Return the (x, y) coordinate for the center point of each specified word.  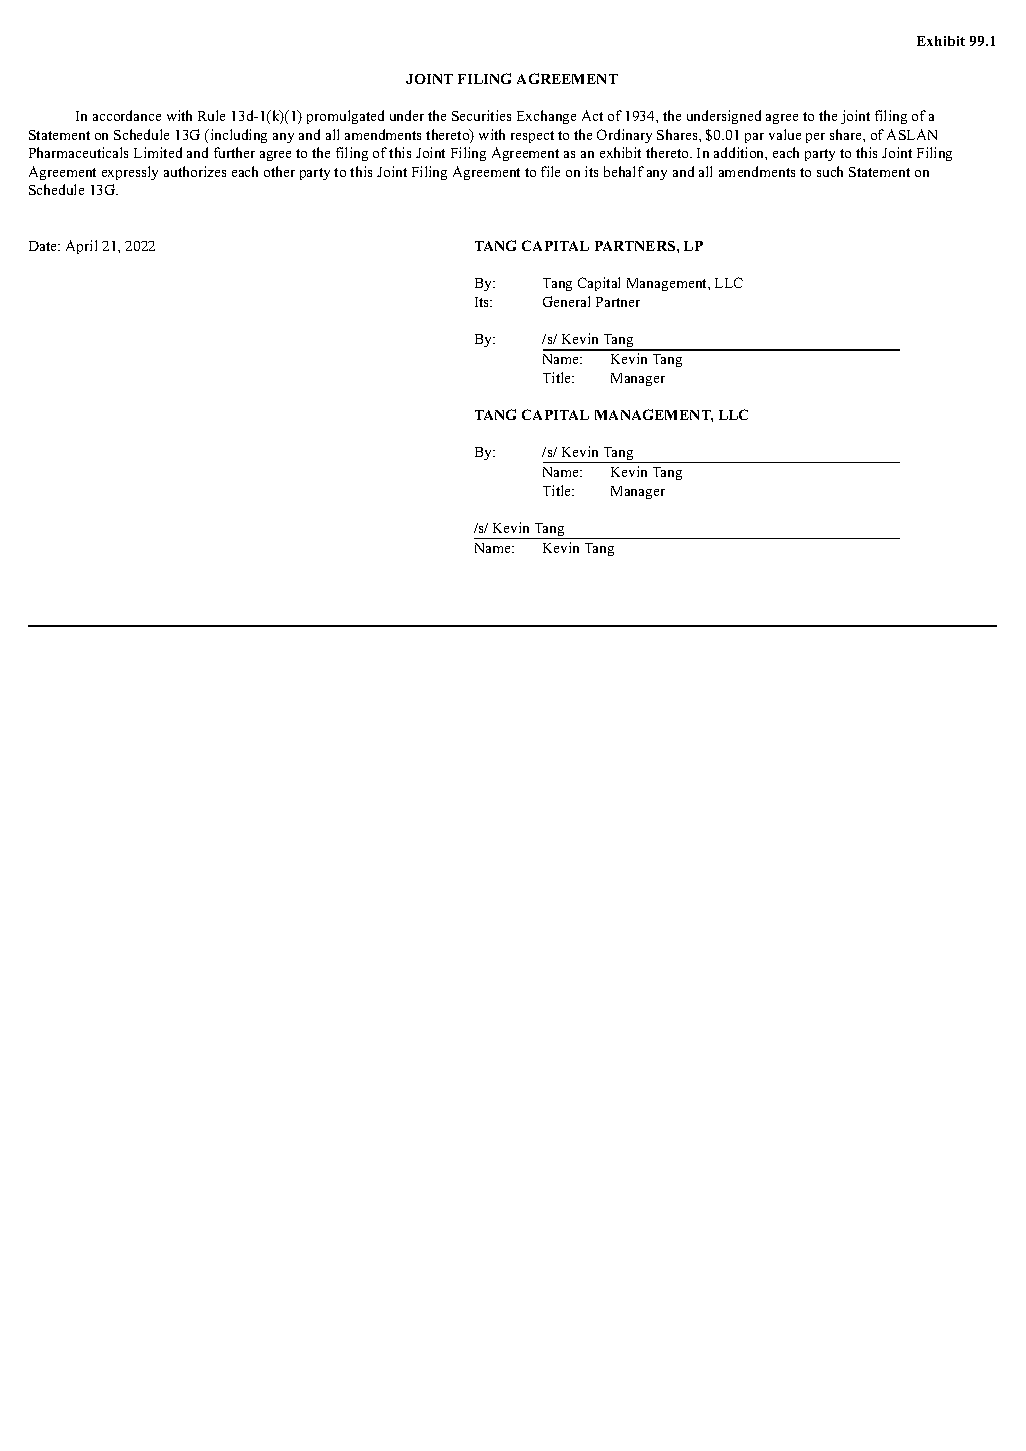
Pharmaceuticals (78, 152)
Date (44, 246)
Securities (481, 115)
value (785, 134)
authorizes (195, 171)
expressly (130, 173)
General (566, 301)
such (830, 171)
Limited (158, 152)
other (279, 171)
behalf (624, 171)
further (234, 152)
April (81, 247)
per (815, 138)
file (550, 171)
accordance (127, 115)
